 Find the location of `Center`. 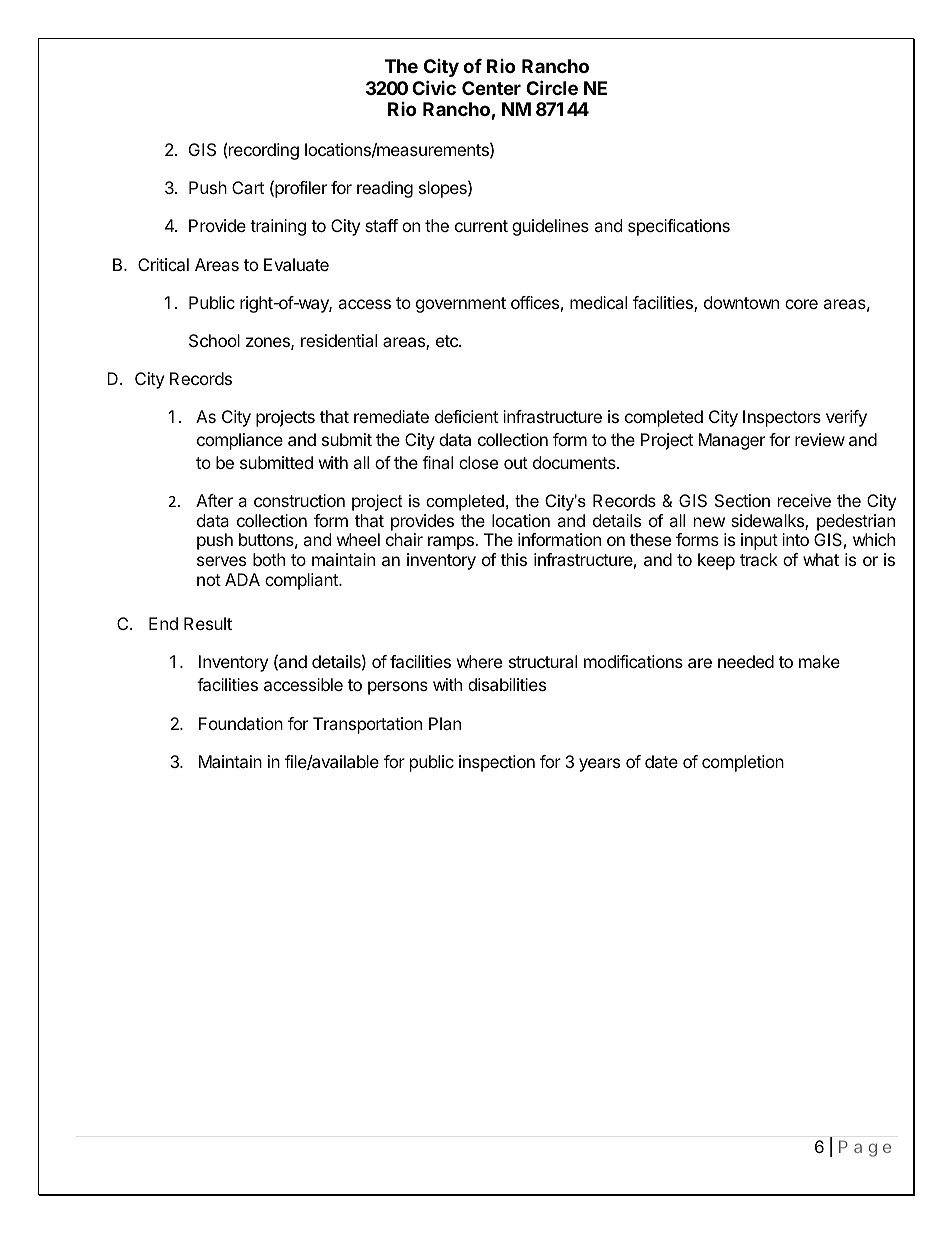

Center is located at coordinates (491, 88).
